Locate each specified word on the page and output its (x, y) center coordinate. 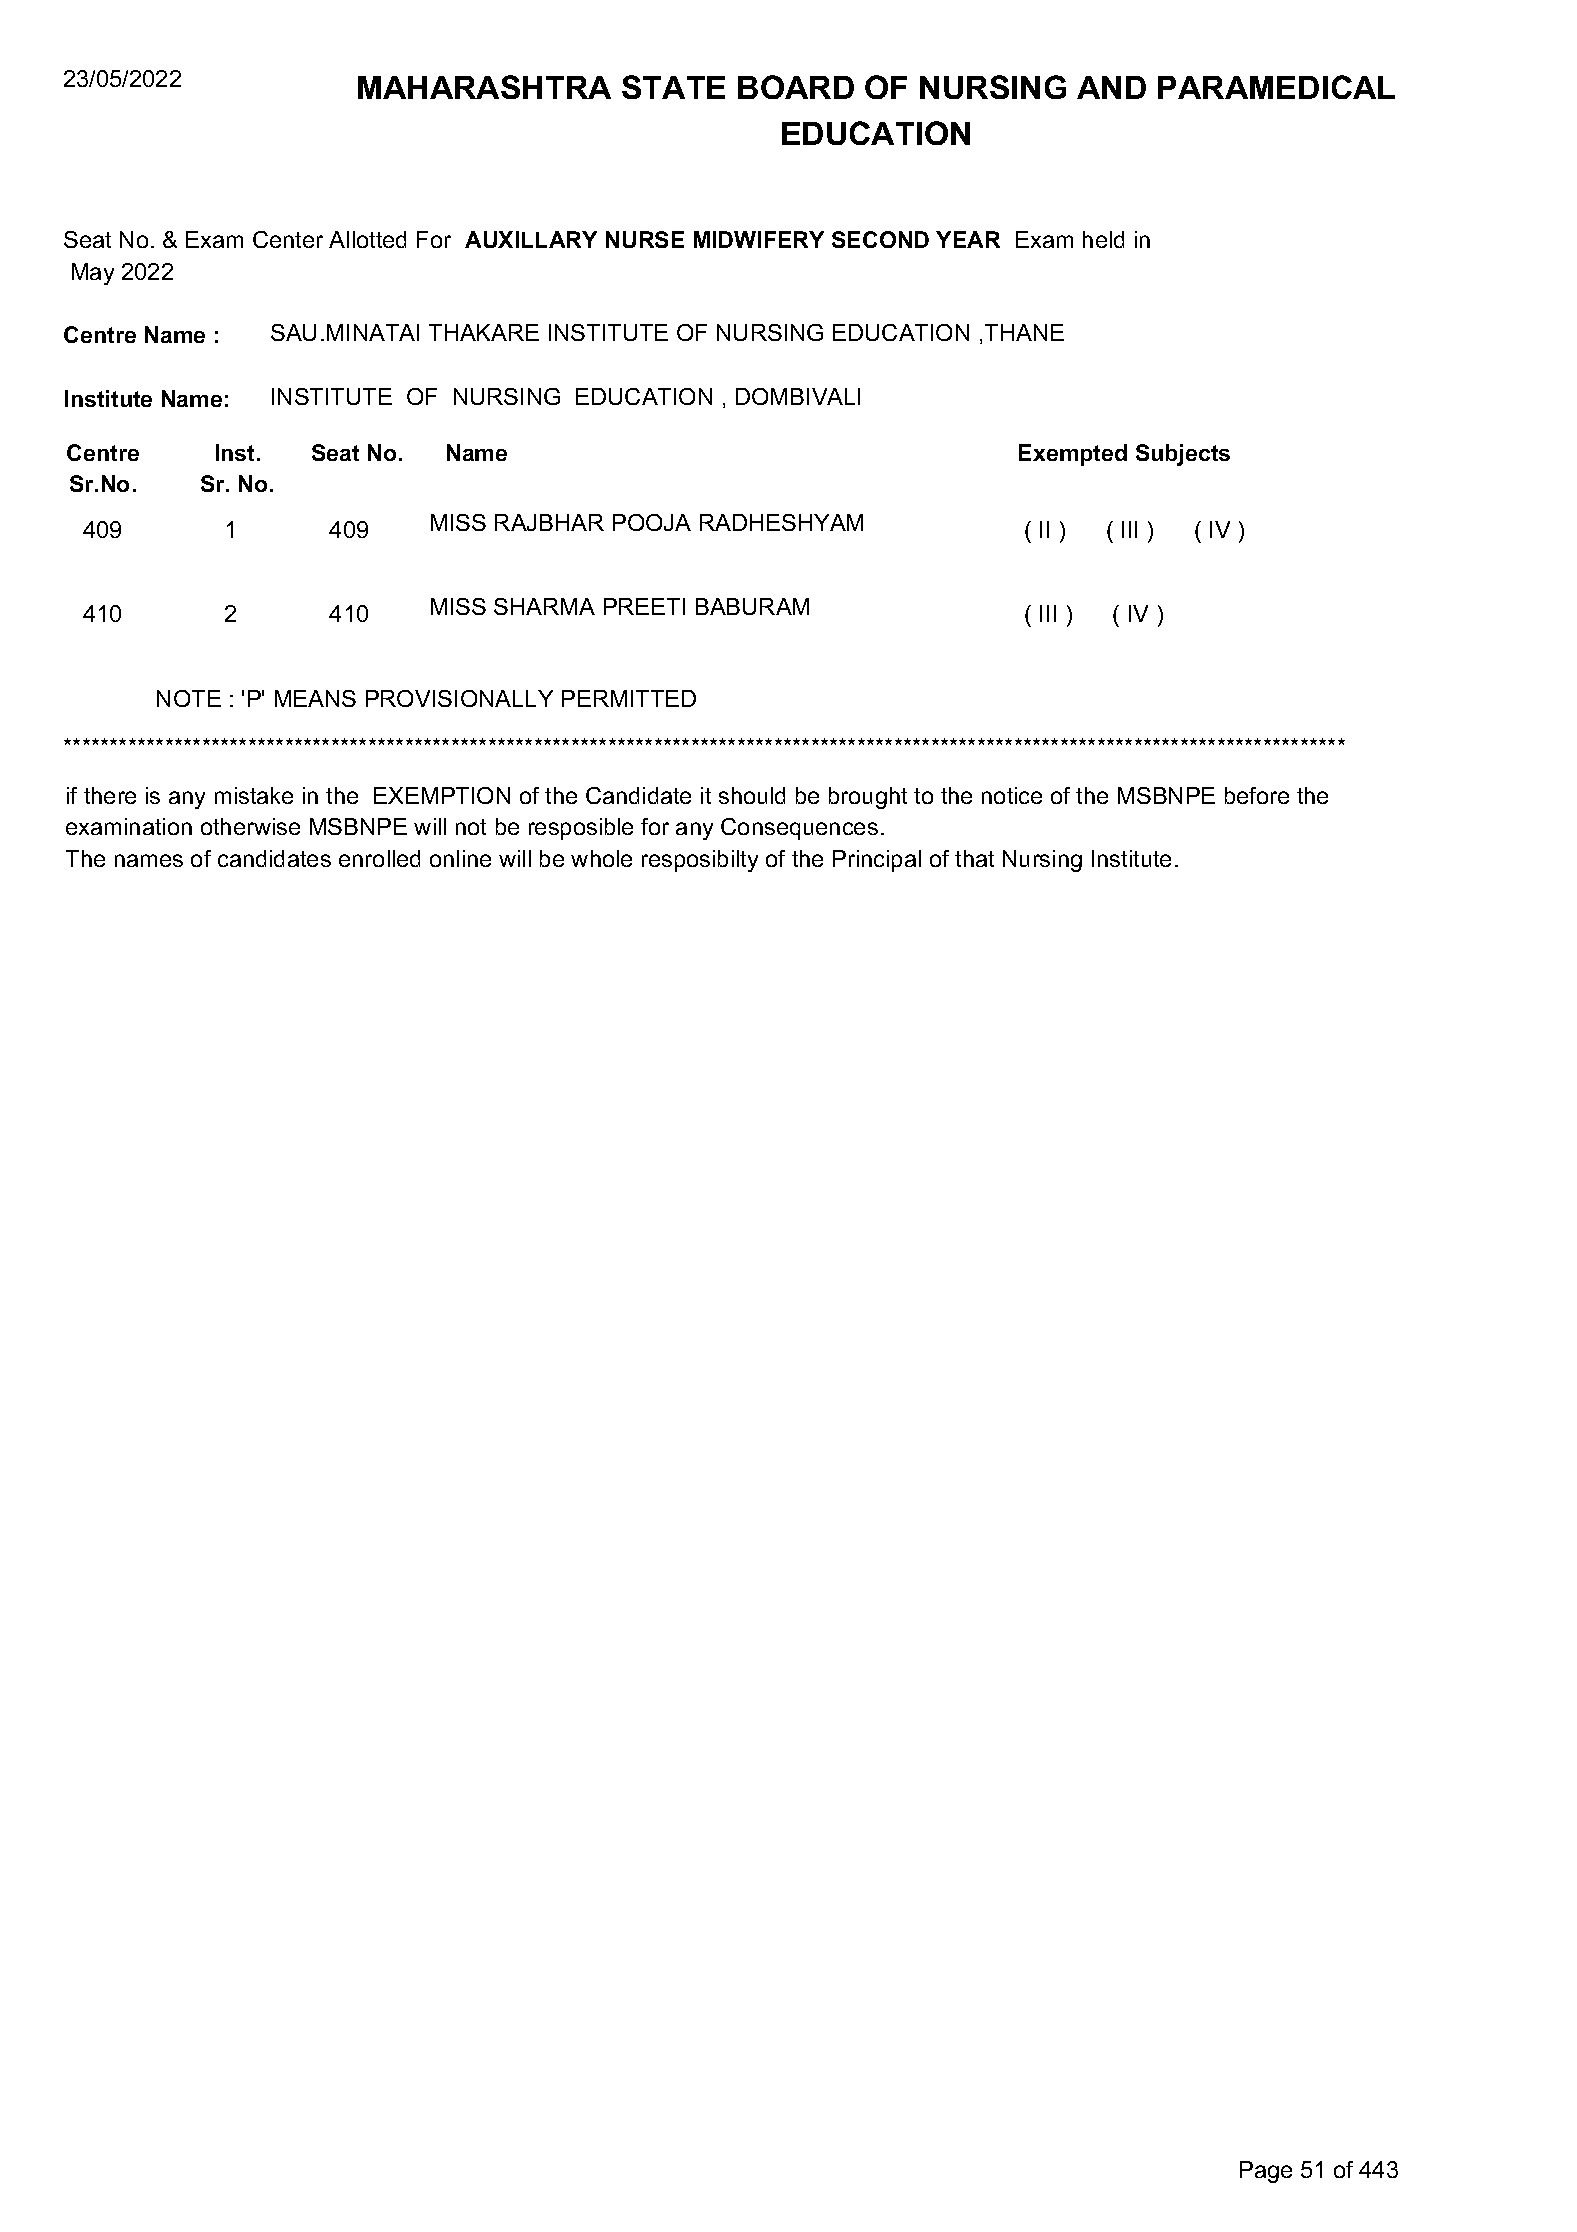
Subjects (1183, 455)
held (1103, 239)
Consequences (799, 829)
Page (1266, 2172)
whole (601, 858)
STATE (673, 87)
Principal (877, 861)
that (974, 858)
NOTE (189, 698)
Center (288, 239)
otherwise (250, 826)
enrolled (379, 858)
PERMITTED (629, 698)
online (460, 858)
